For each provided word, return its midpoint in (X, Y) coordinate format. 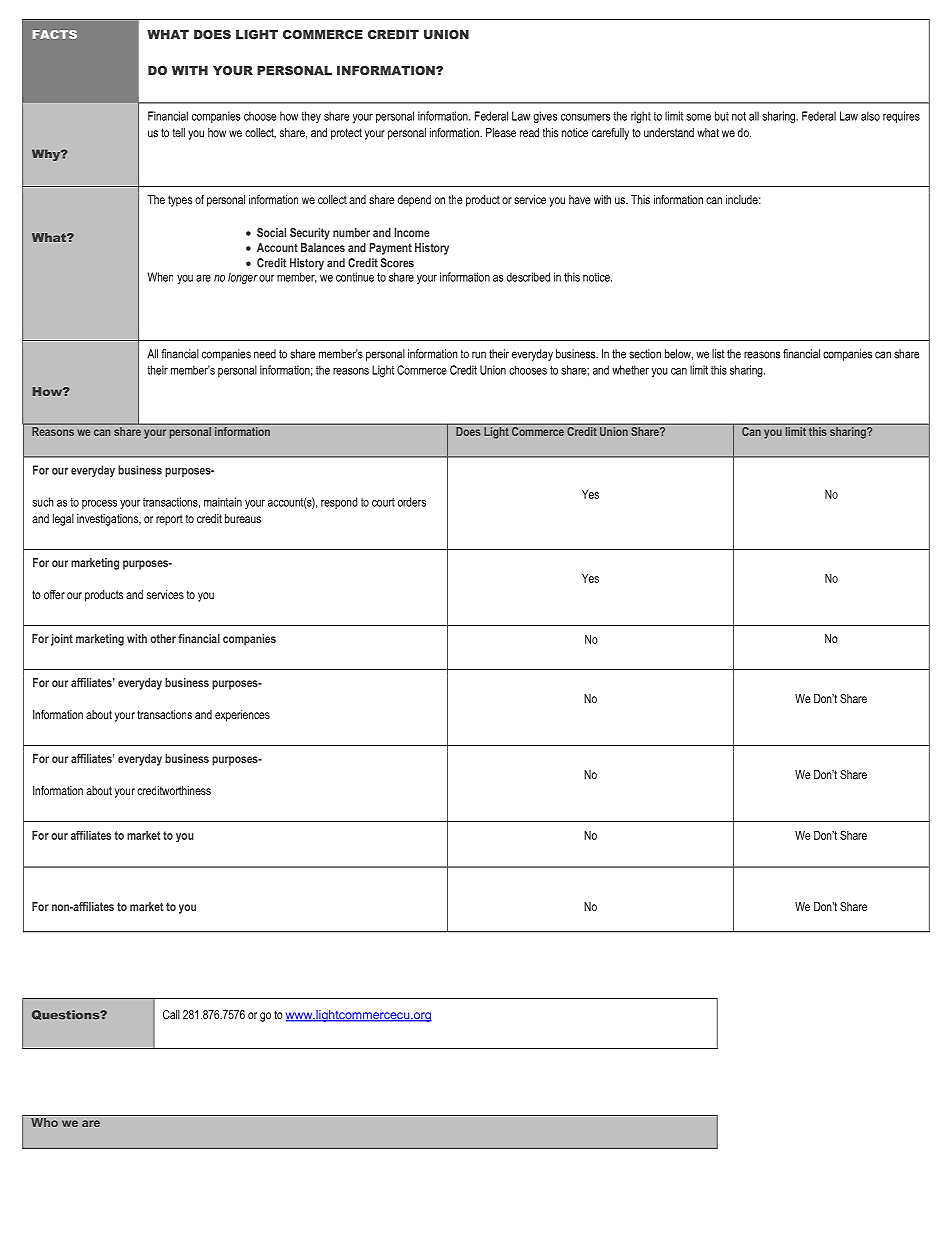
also (870, 116)
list (718, 354)
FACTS (55, 34)
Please (501, 132)
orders (412, 502)
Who (44, 1122)
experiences (242, 716)
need (265, 354)
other (163, 638)
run (479, 355)
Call (171, 1014)
